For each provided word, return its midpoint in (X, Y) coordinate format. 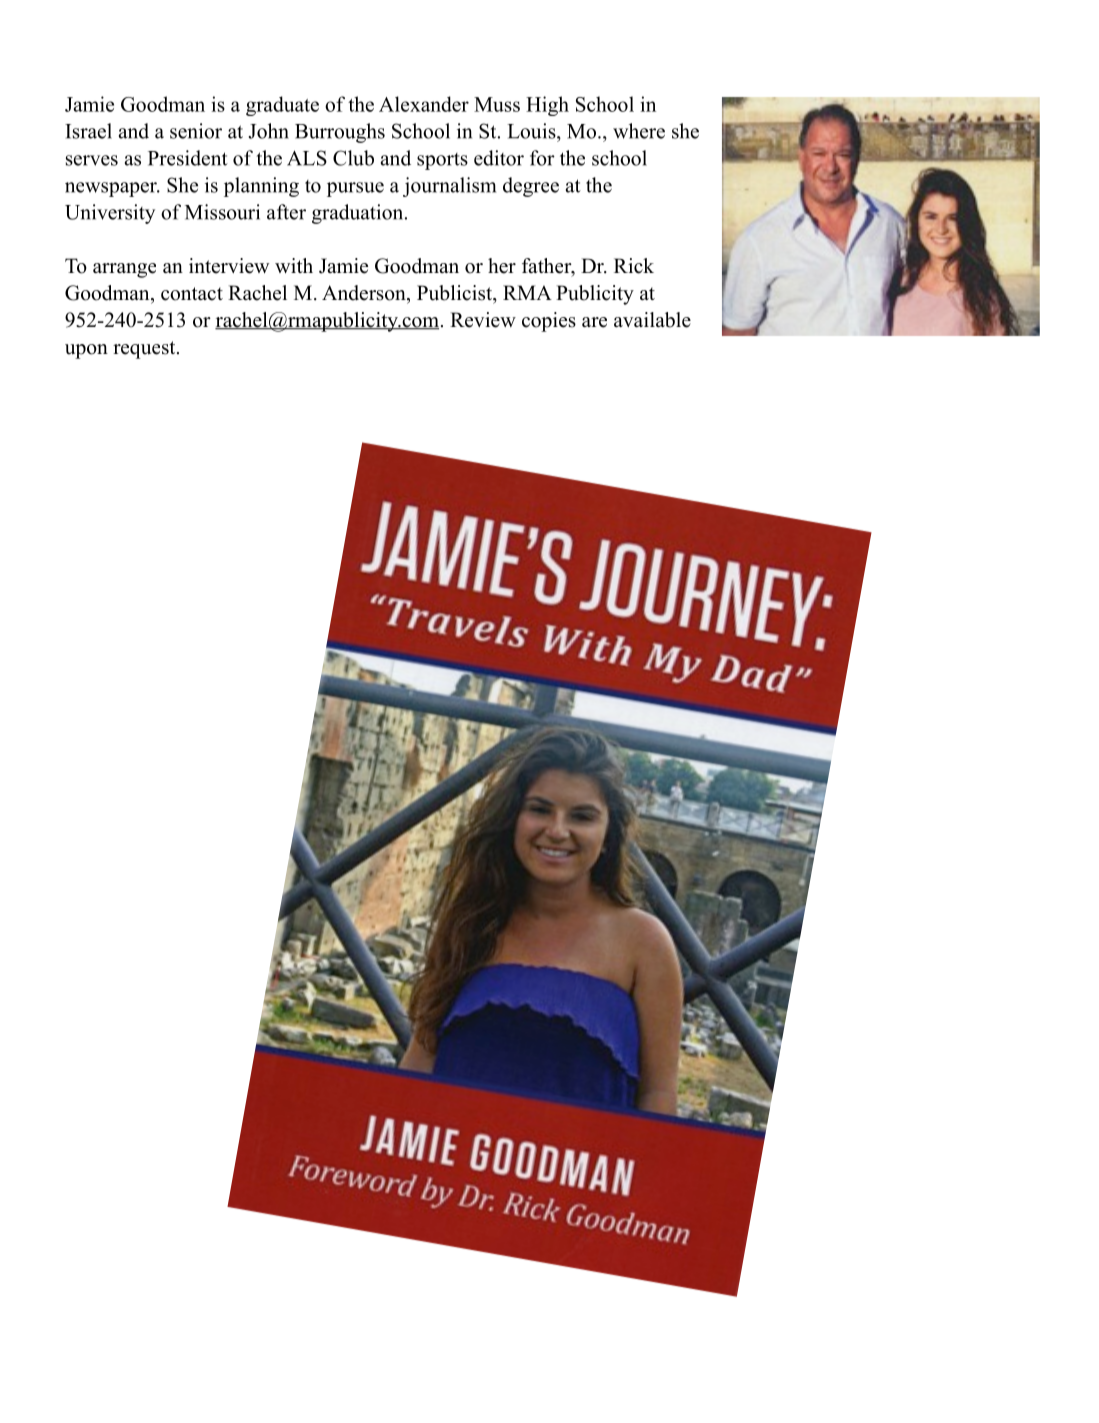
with (294, 265)
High (547, 106)
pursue (355, 189)
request (145, 350)
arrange (124, 270)
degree (531, 187)
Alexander (424, 104)
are (594, 322)
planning (261, 187)
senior (196, 131)
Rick (634, 266)
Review (483, 320)
